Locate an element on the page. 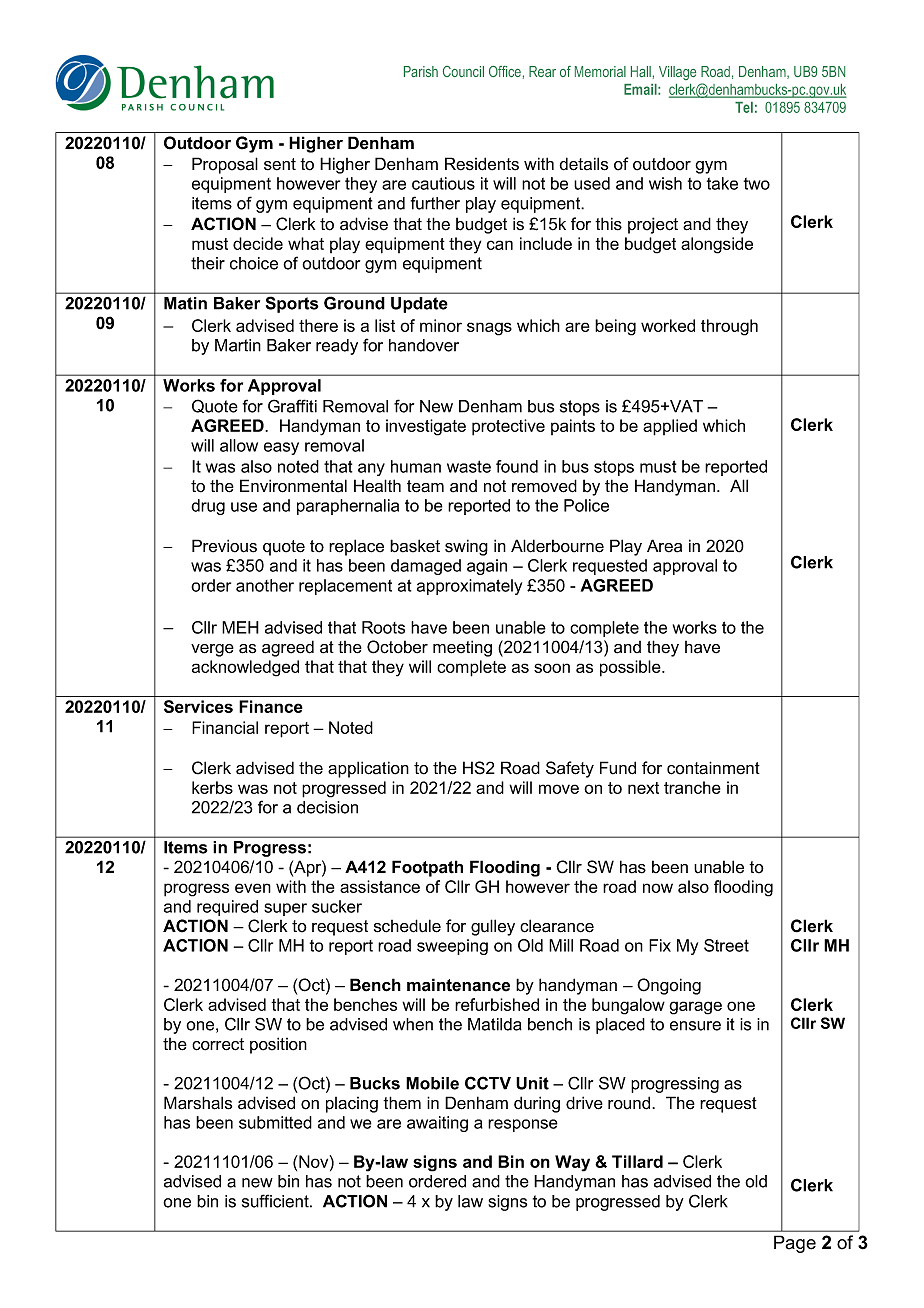 This page has width=924, height=1308. sent is located at coordinates (280, 164).
